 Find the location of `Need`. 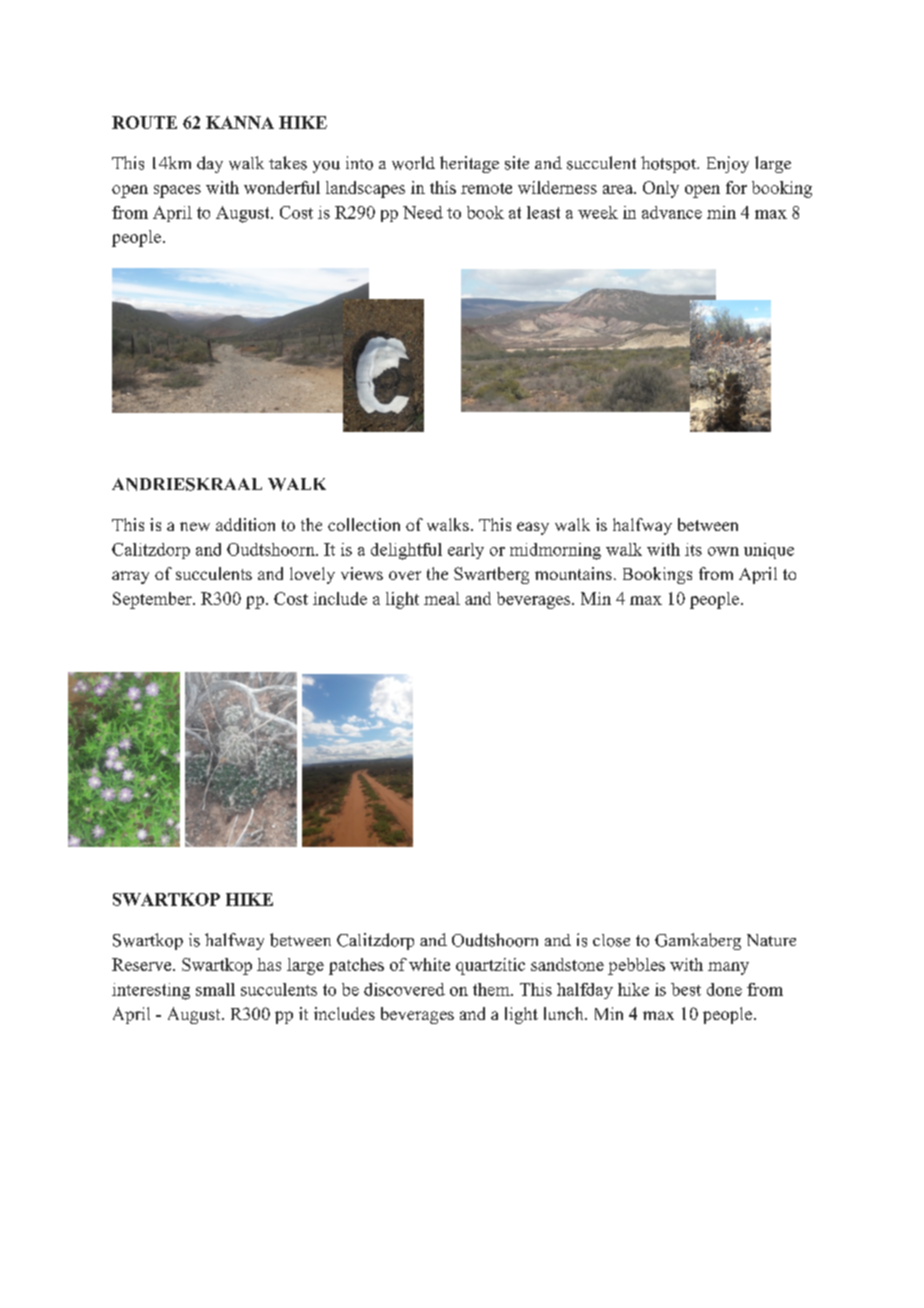

Need is located at coordinates (423, 212).
